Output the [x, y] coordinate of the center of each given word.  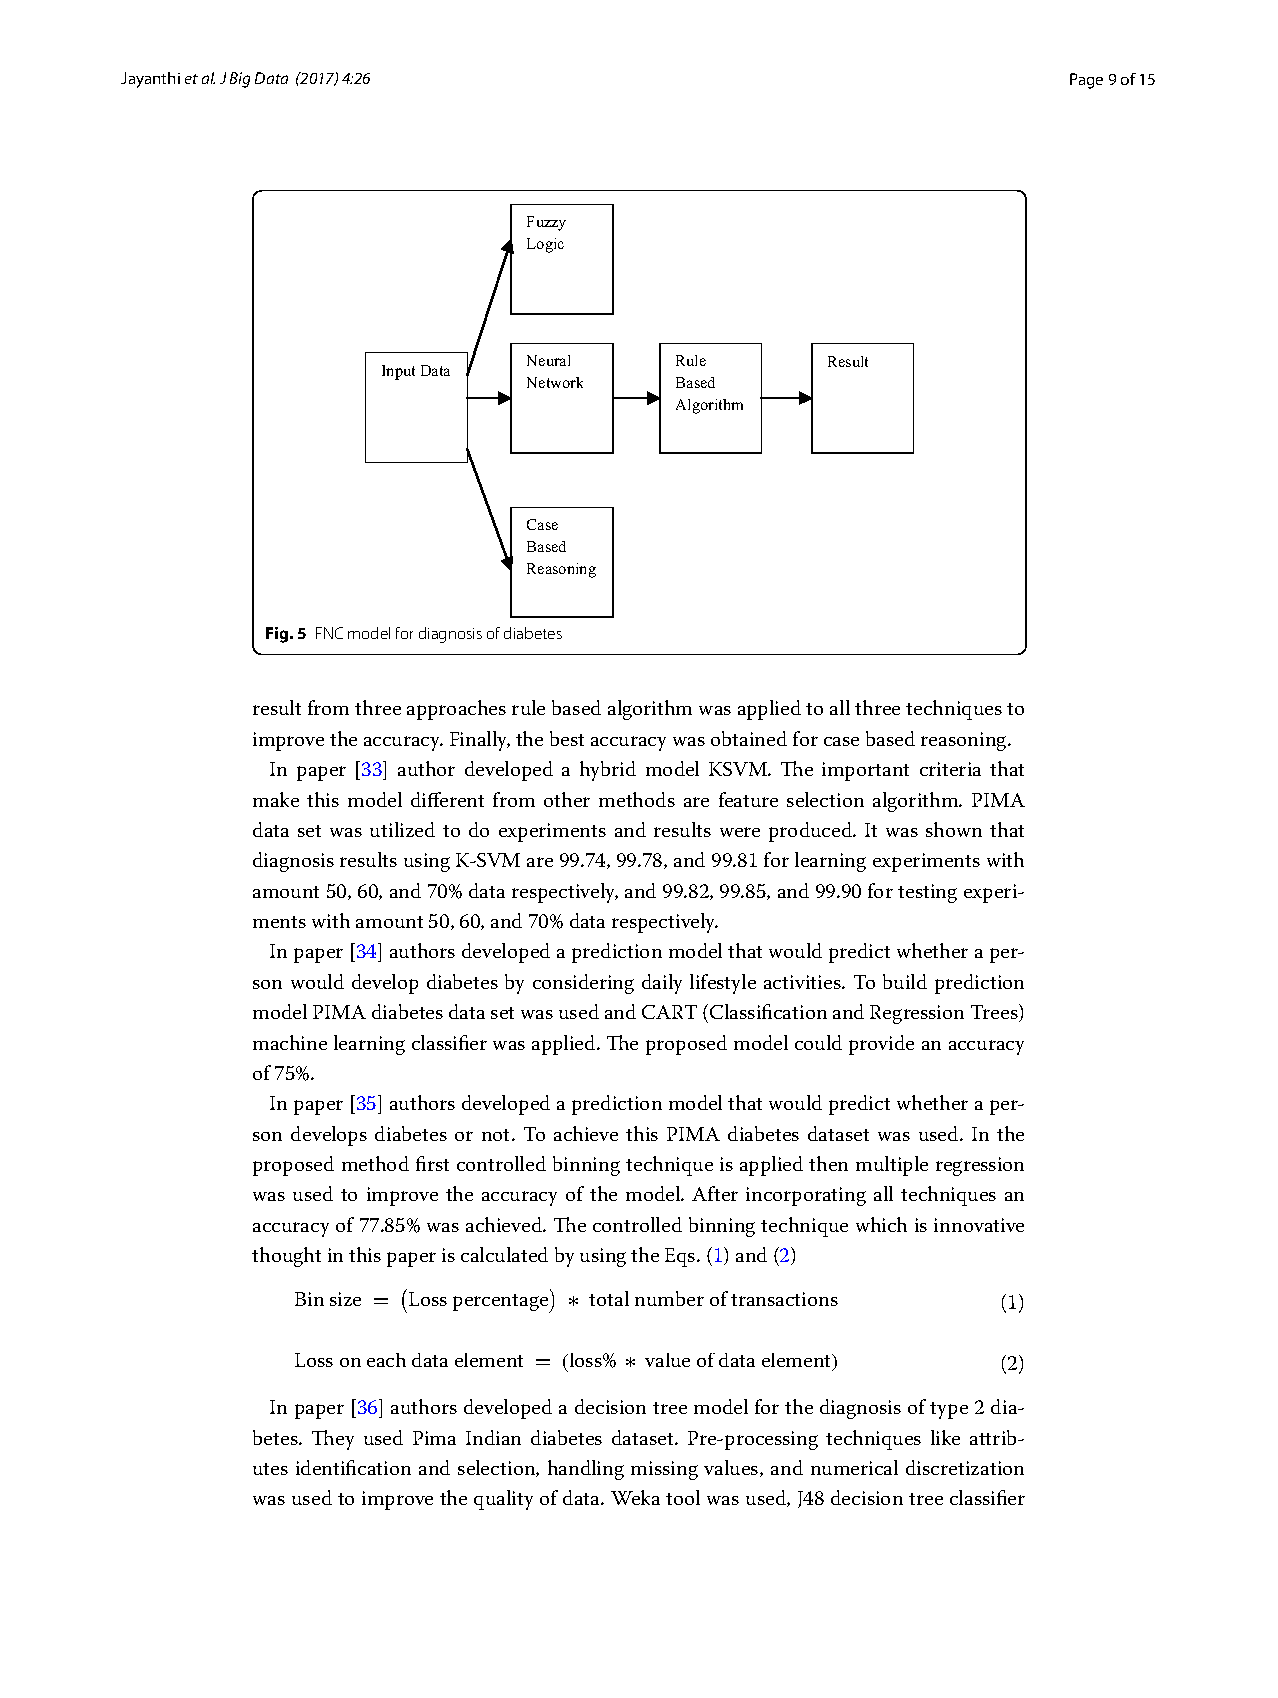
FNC [329, 633]
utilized [402, 829]
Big [240, 80]
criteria [950, 769]
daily [662, 984]
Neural [548, 360]
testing [927, 893]
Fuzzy [546, 223]
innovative [979, 1225]
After [715, 1193]
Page [1086, 81]
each [386, 1360]
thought [286, 1257]
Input [398, 372]
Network [555, 382]
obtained [749, 738]
